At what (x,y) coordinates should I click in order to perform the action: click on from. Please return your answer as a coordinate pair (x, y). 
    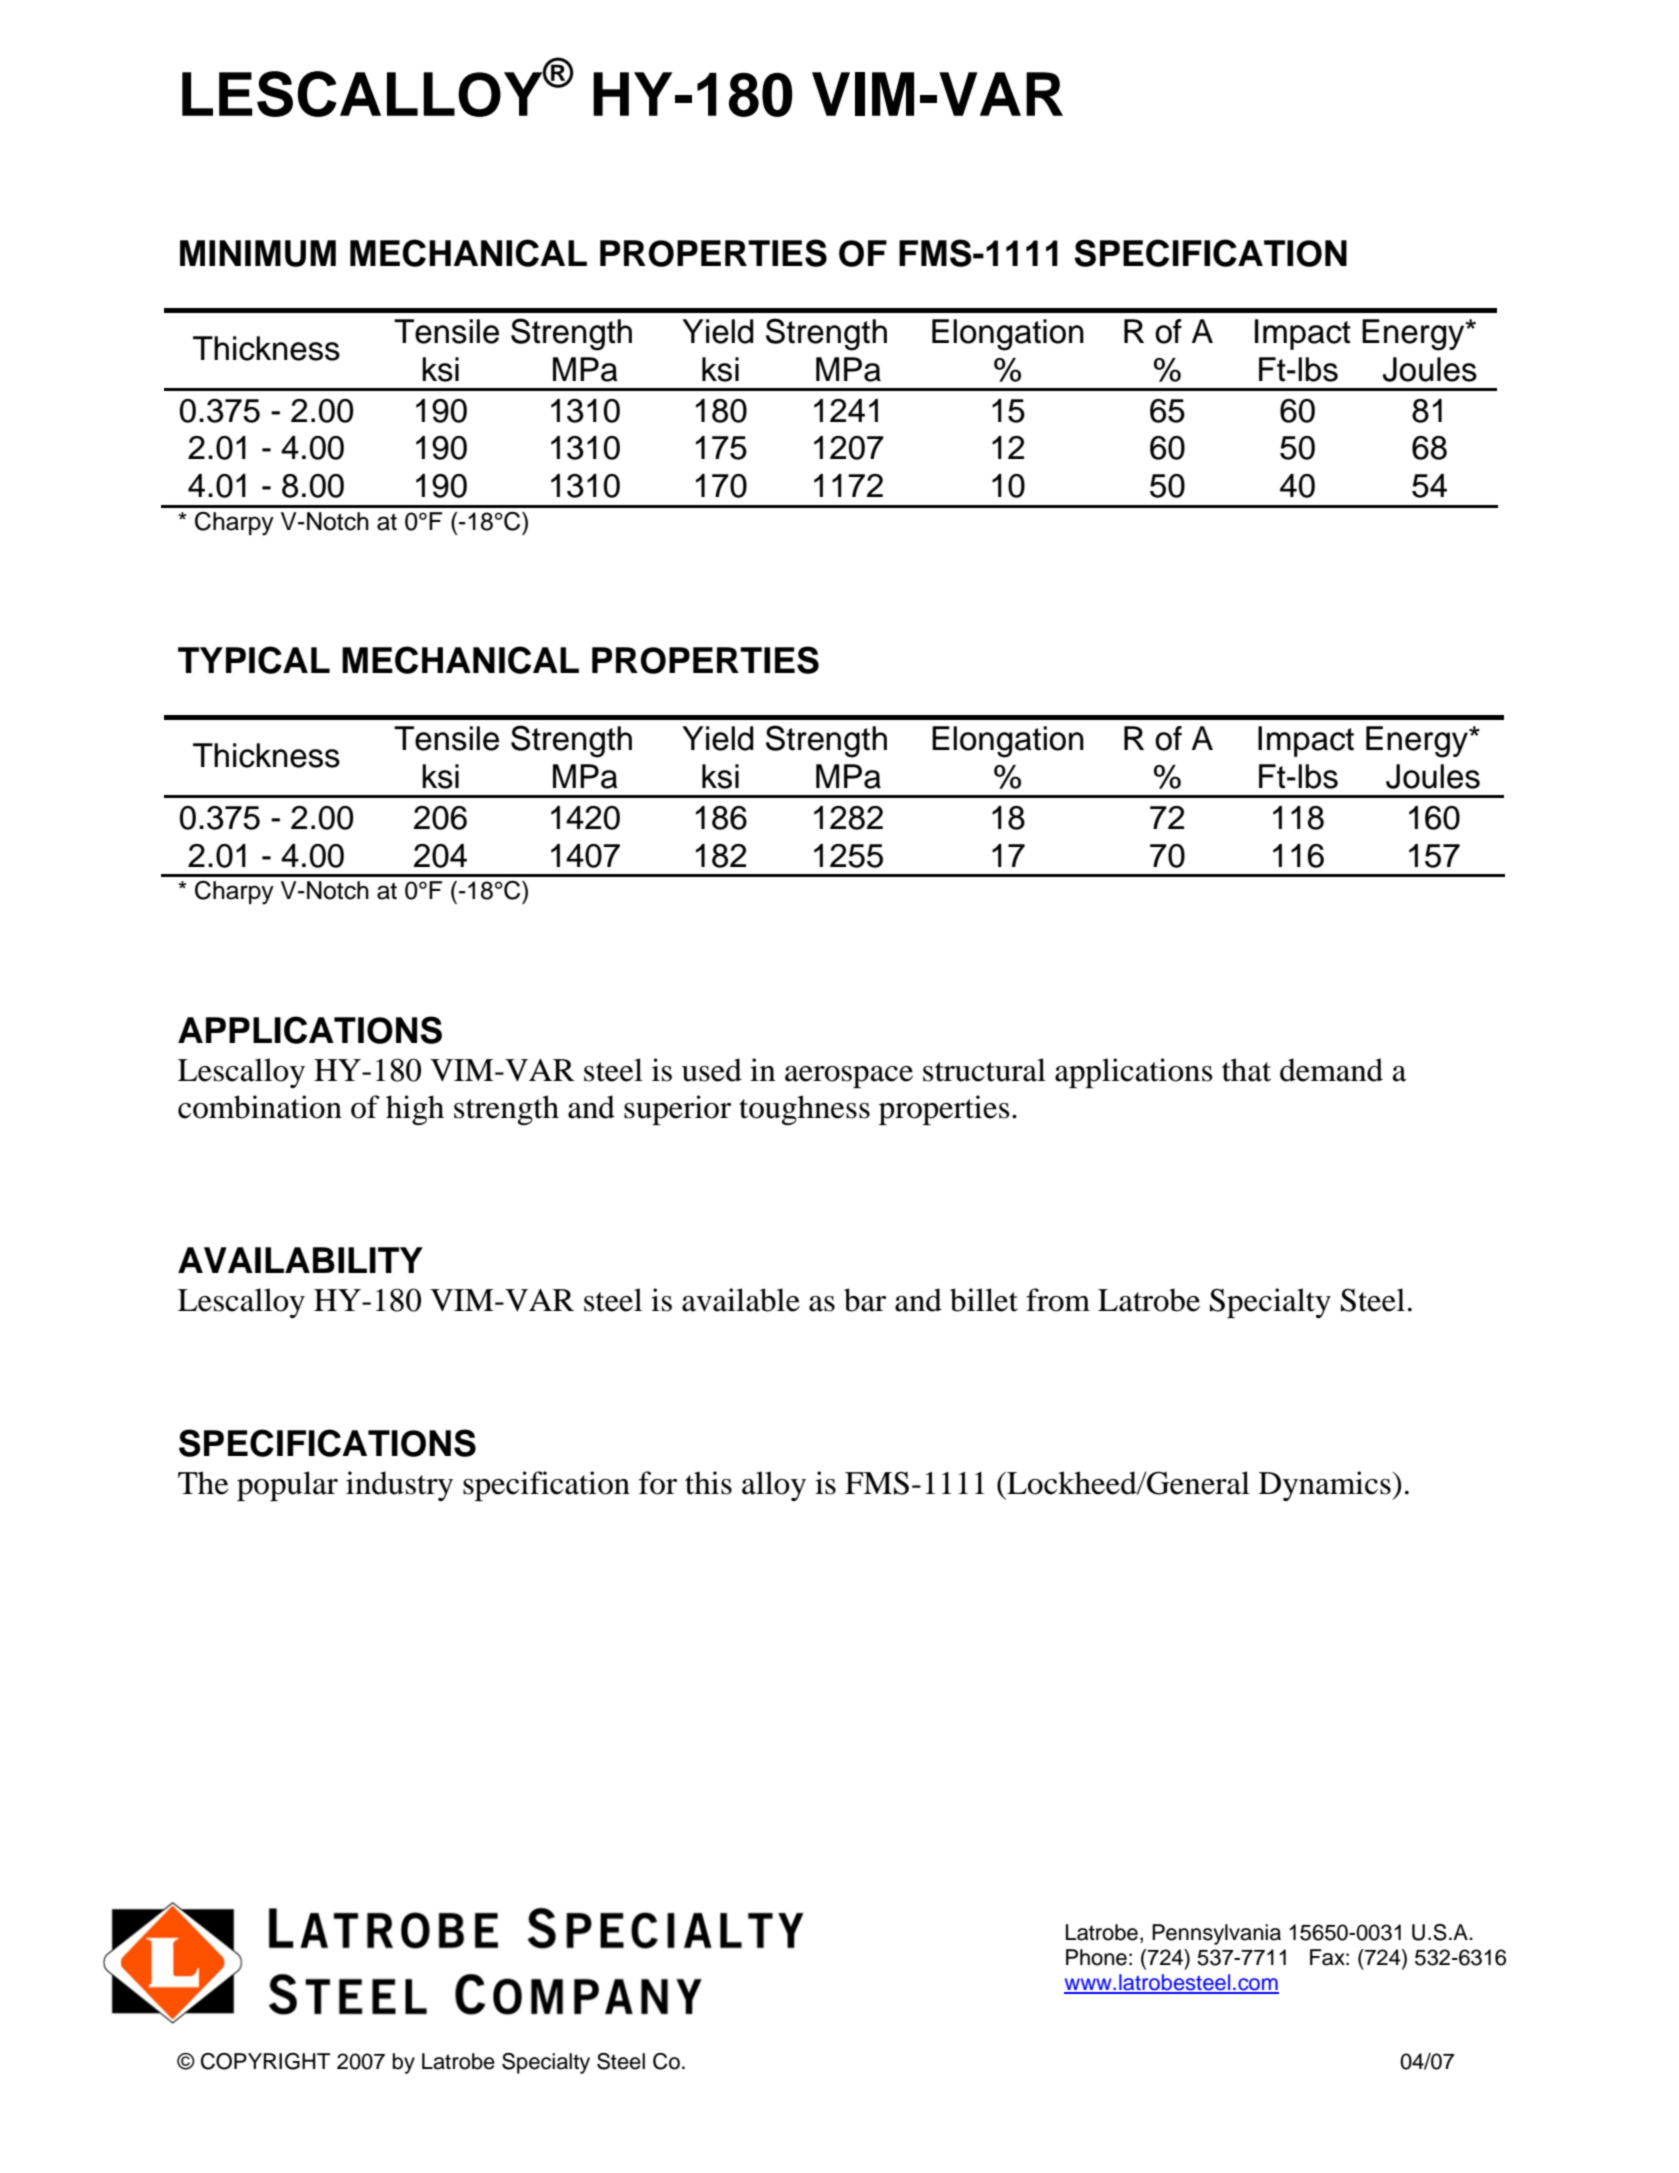
    Looking at the image, I should click on (1058, 1300).
